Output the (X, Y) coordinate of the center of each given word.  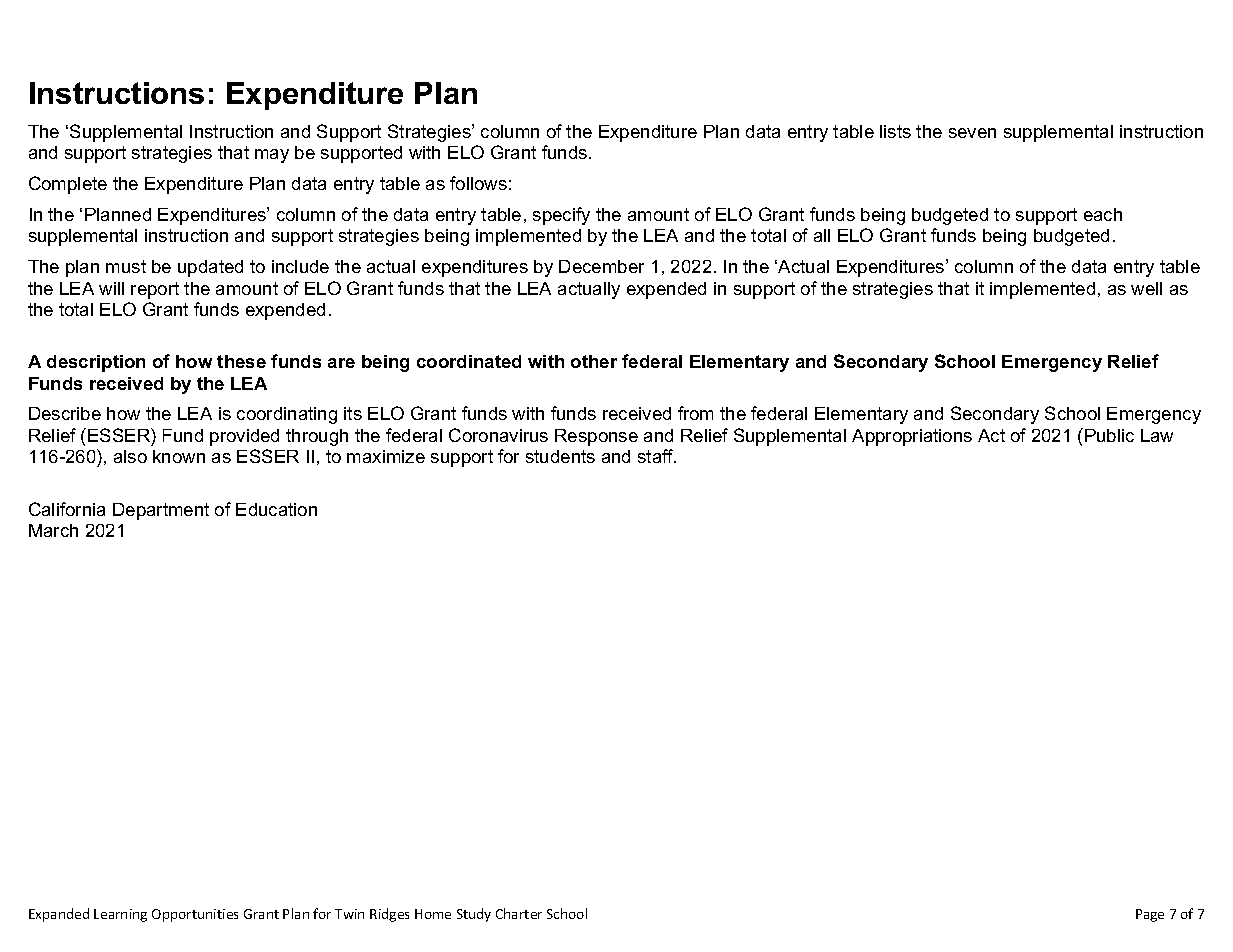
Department (161, 511)
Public (1109, 435)
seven (972, 133)
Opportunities (195, 915)
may (272, 156)
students (560, 456)
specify (561, 216)
